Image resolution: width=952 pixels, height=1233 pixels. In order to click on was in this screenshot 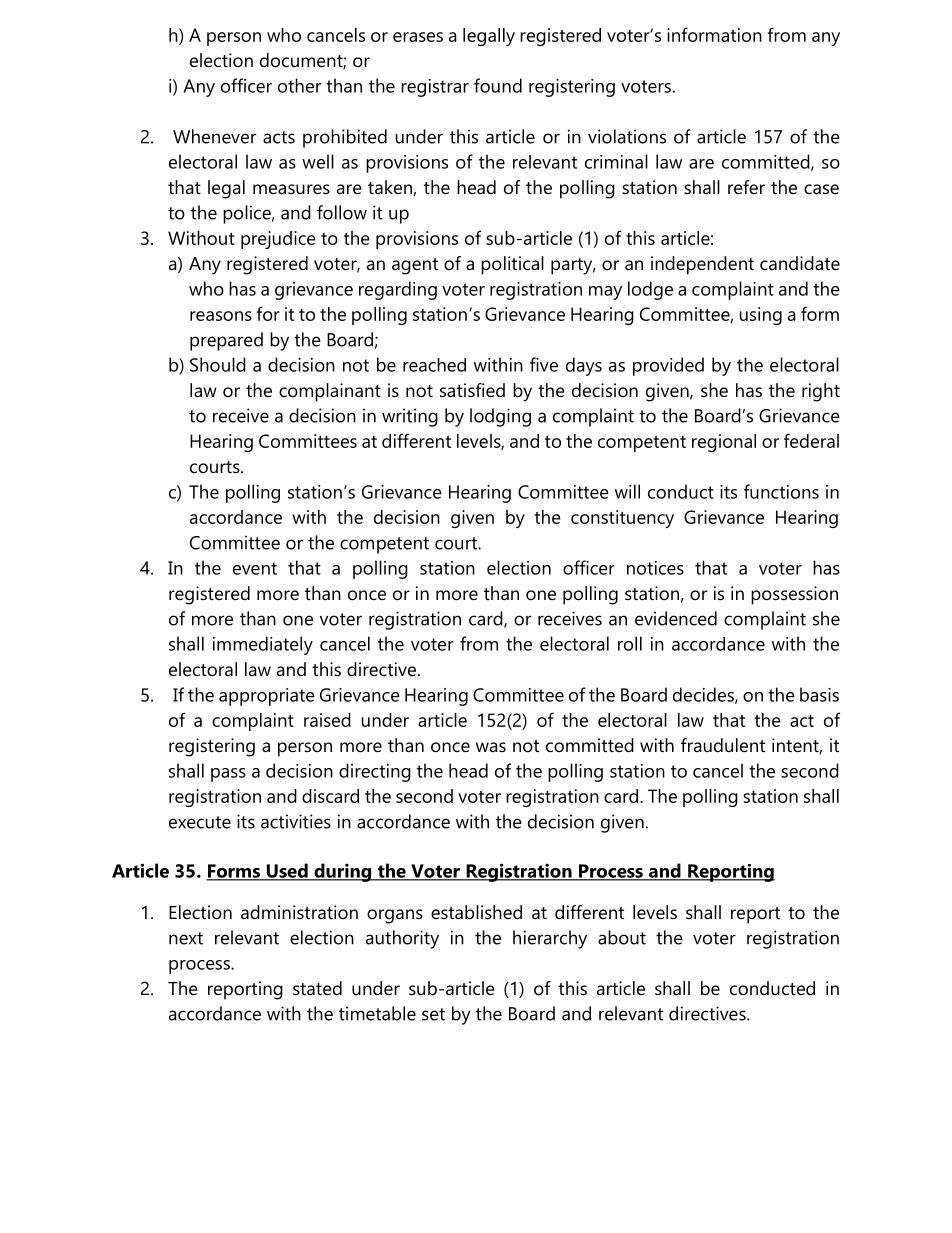, I will do `click(491, 747)`.
